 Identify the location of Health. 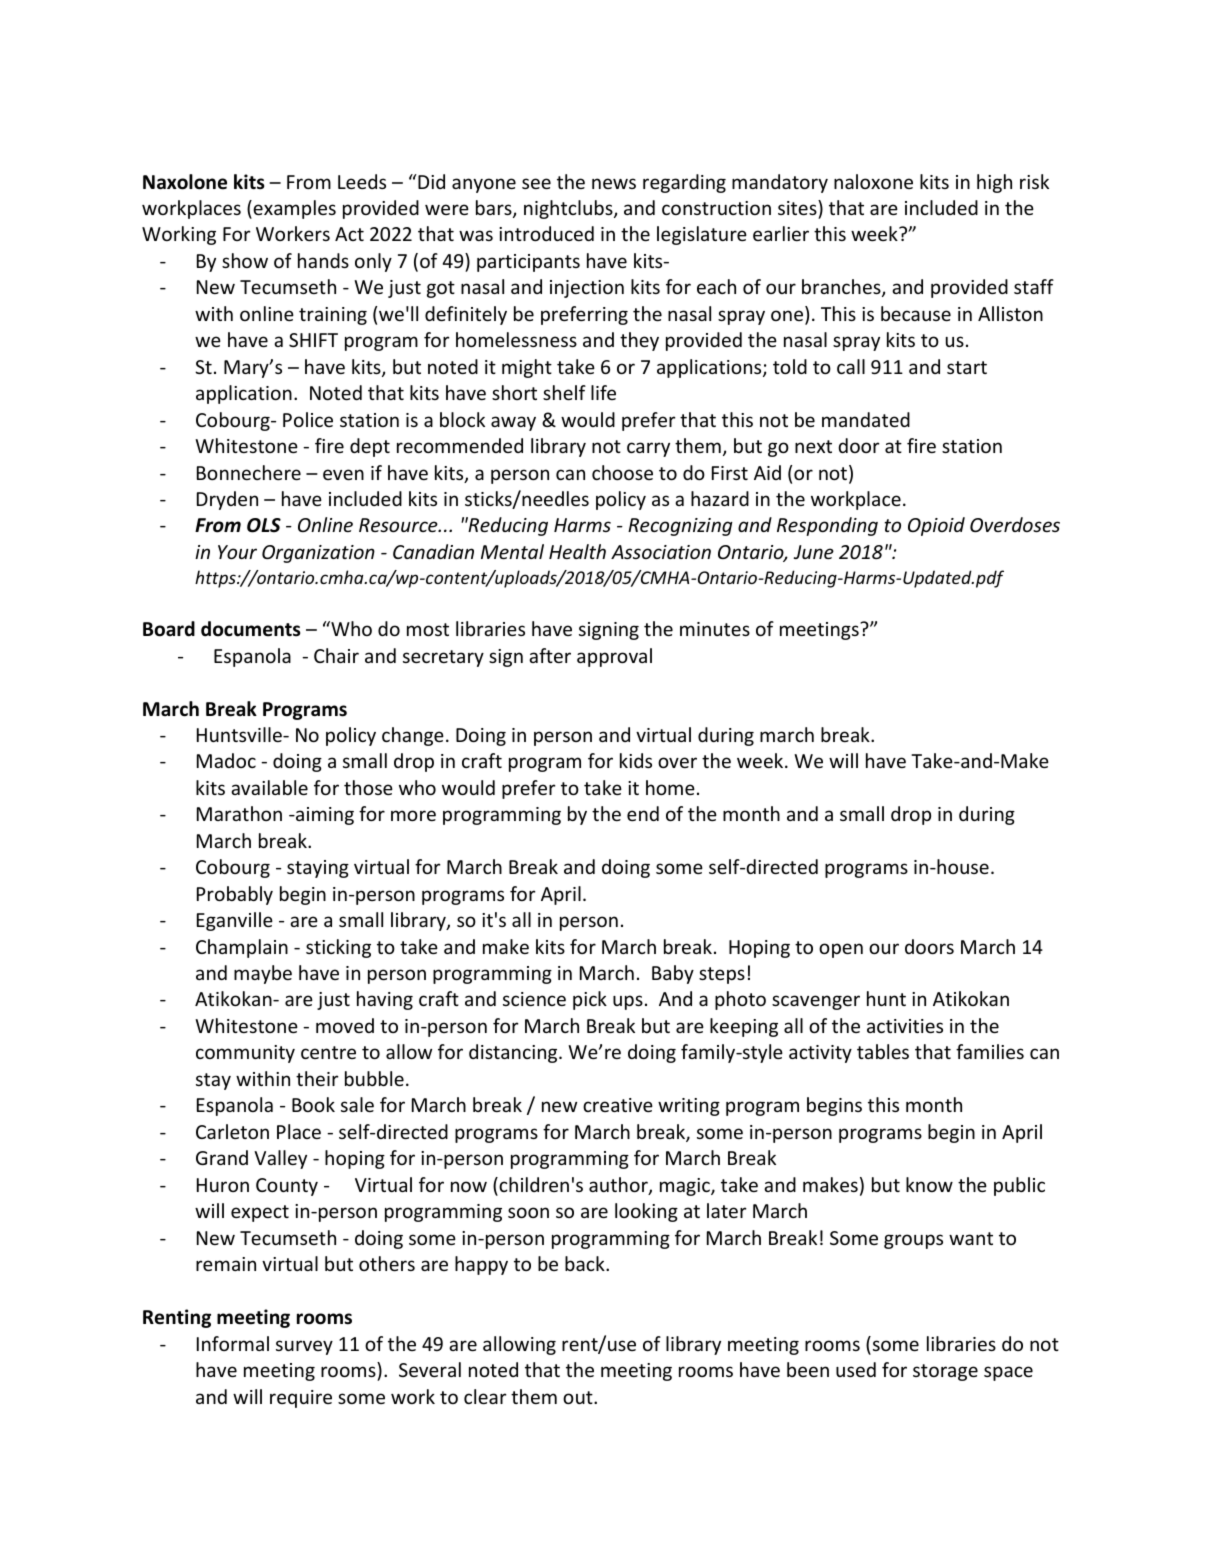
(577, 551).
